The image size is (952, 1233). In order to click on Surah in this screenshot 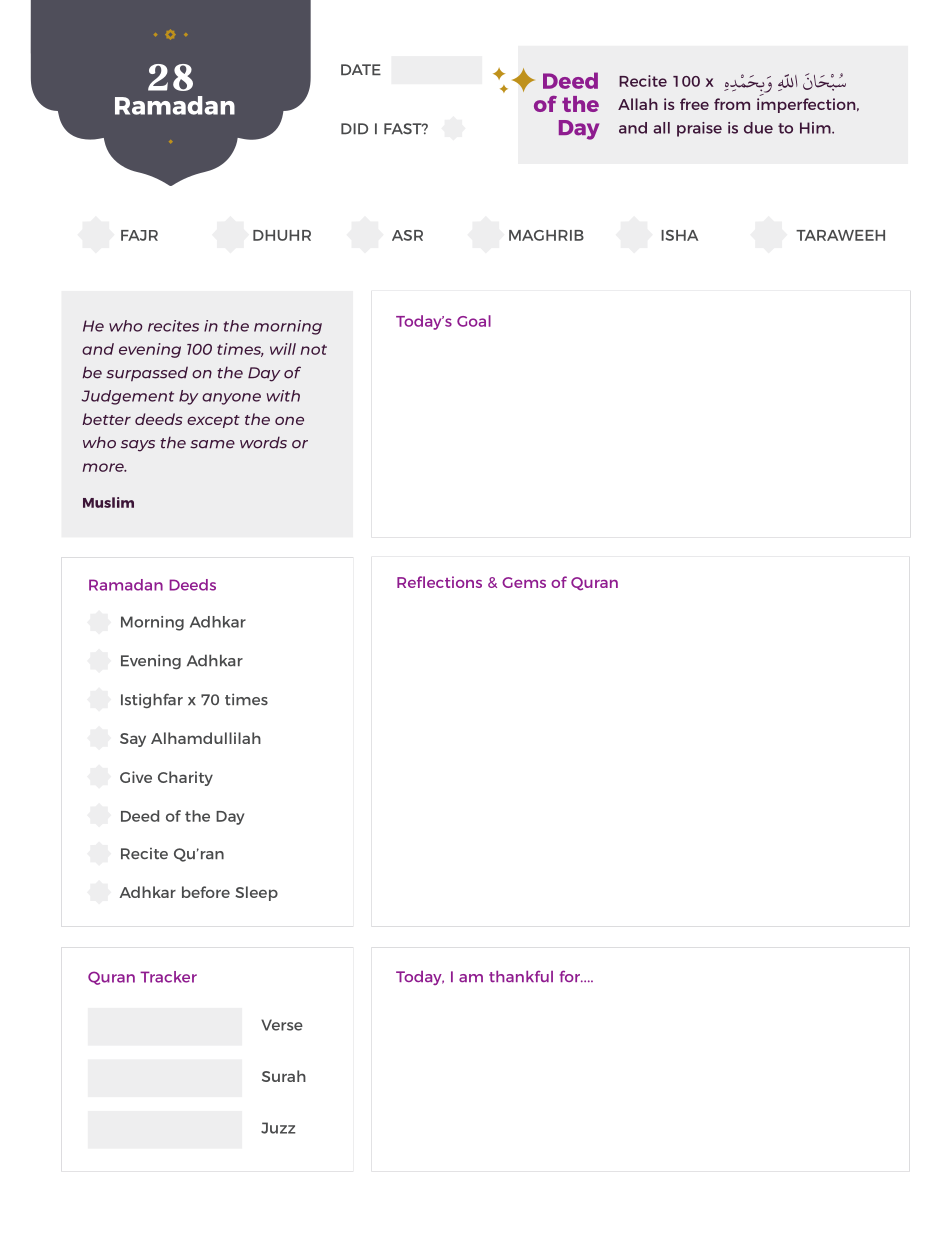, I will do `click(284, 1076)`.
